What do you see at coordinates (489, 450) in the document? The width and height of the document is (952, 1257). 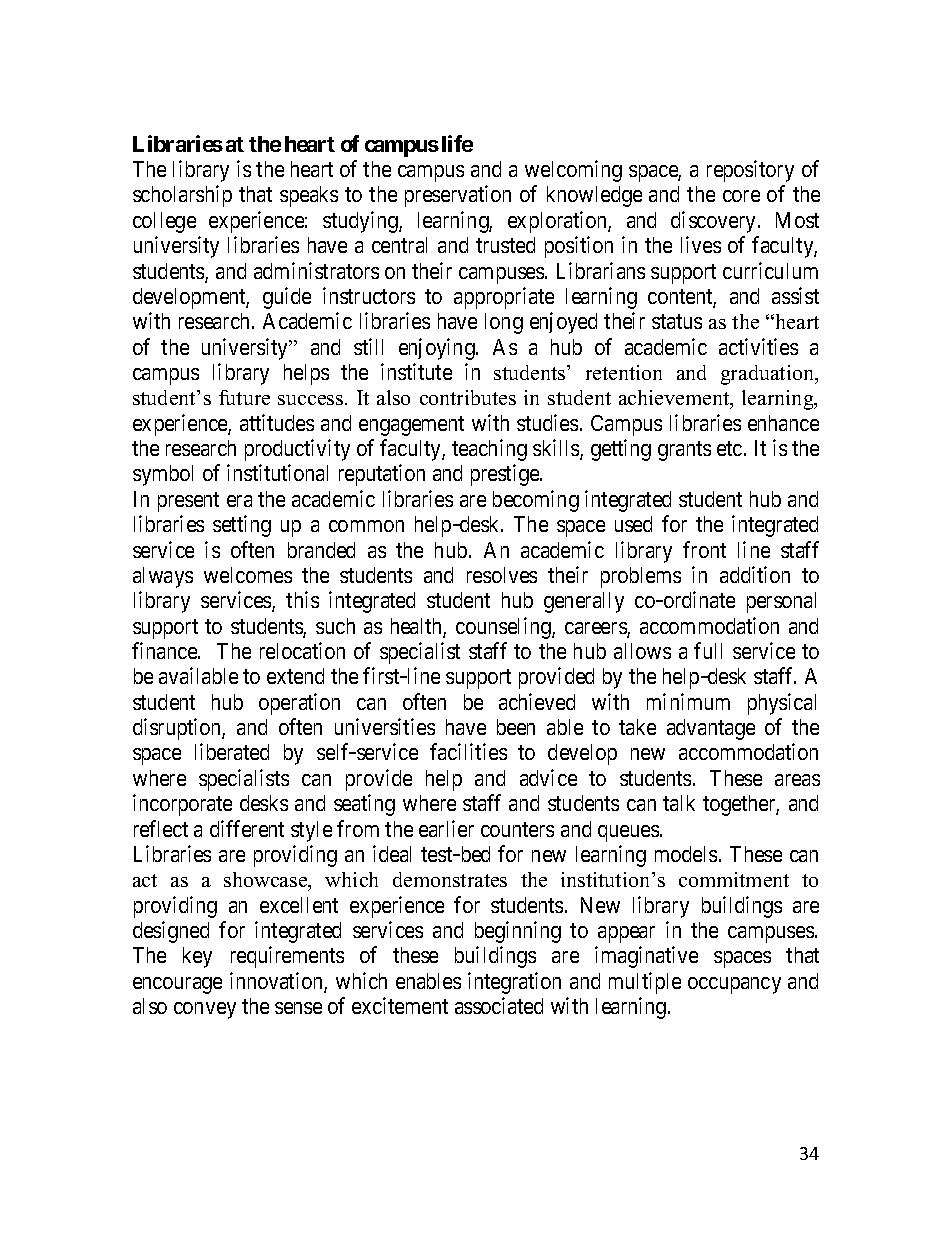 I see `teaching` at bounding box center [489, 450].
